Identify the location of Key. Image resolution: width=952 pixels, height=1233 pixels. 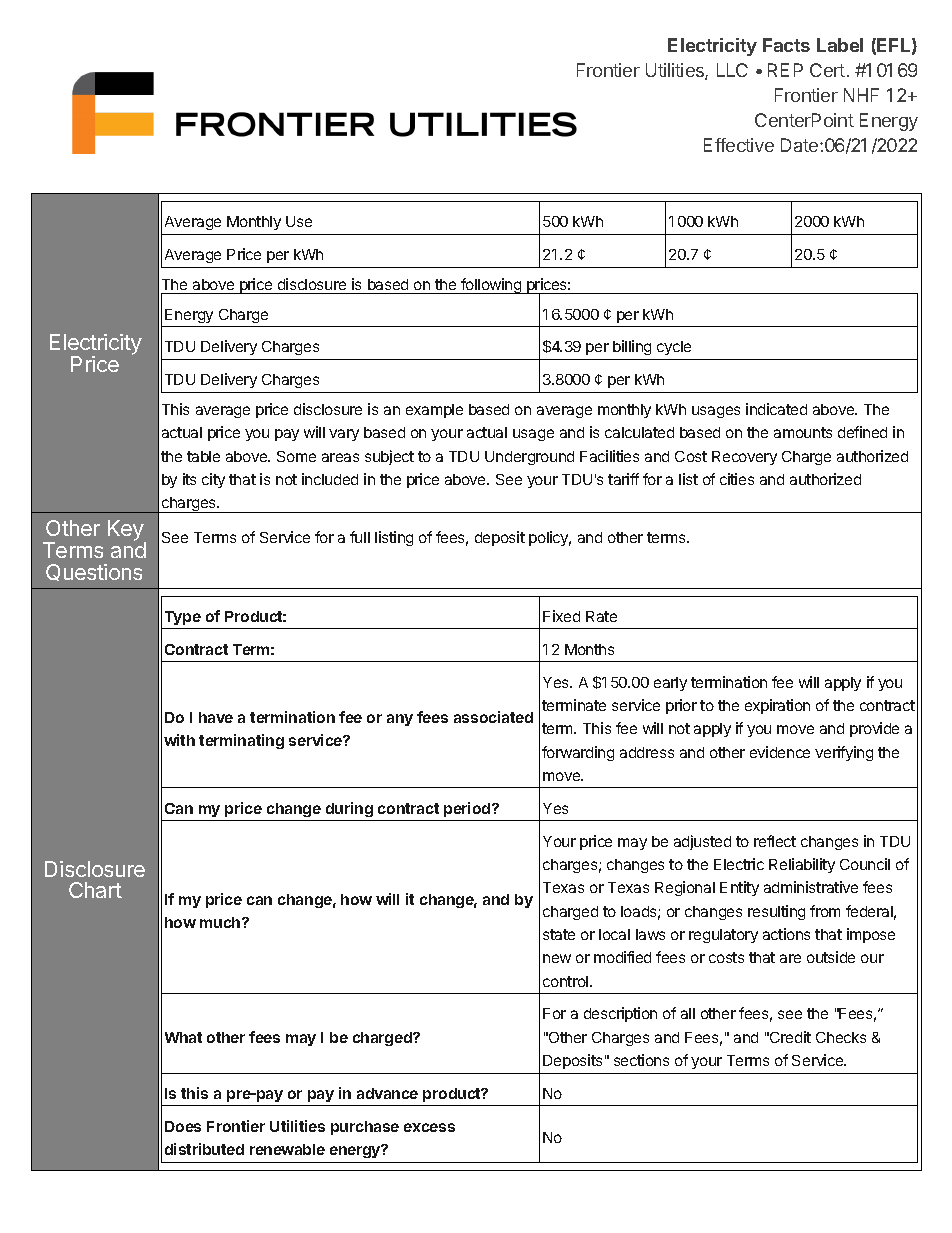
(127, 532).
